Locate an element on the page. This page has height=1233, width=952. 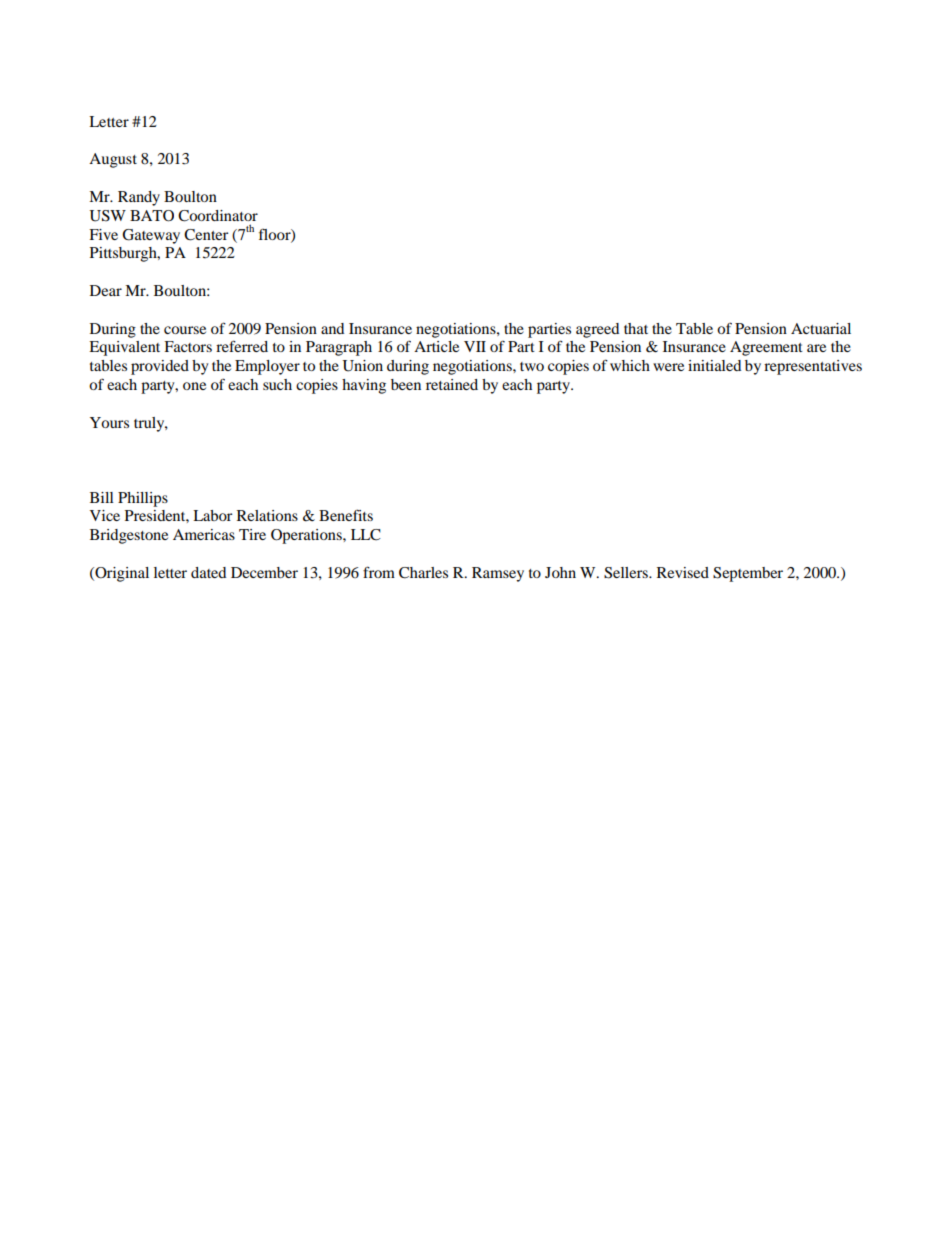
retained is located at coordinates (452, 384).
